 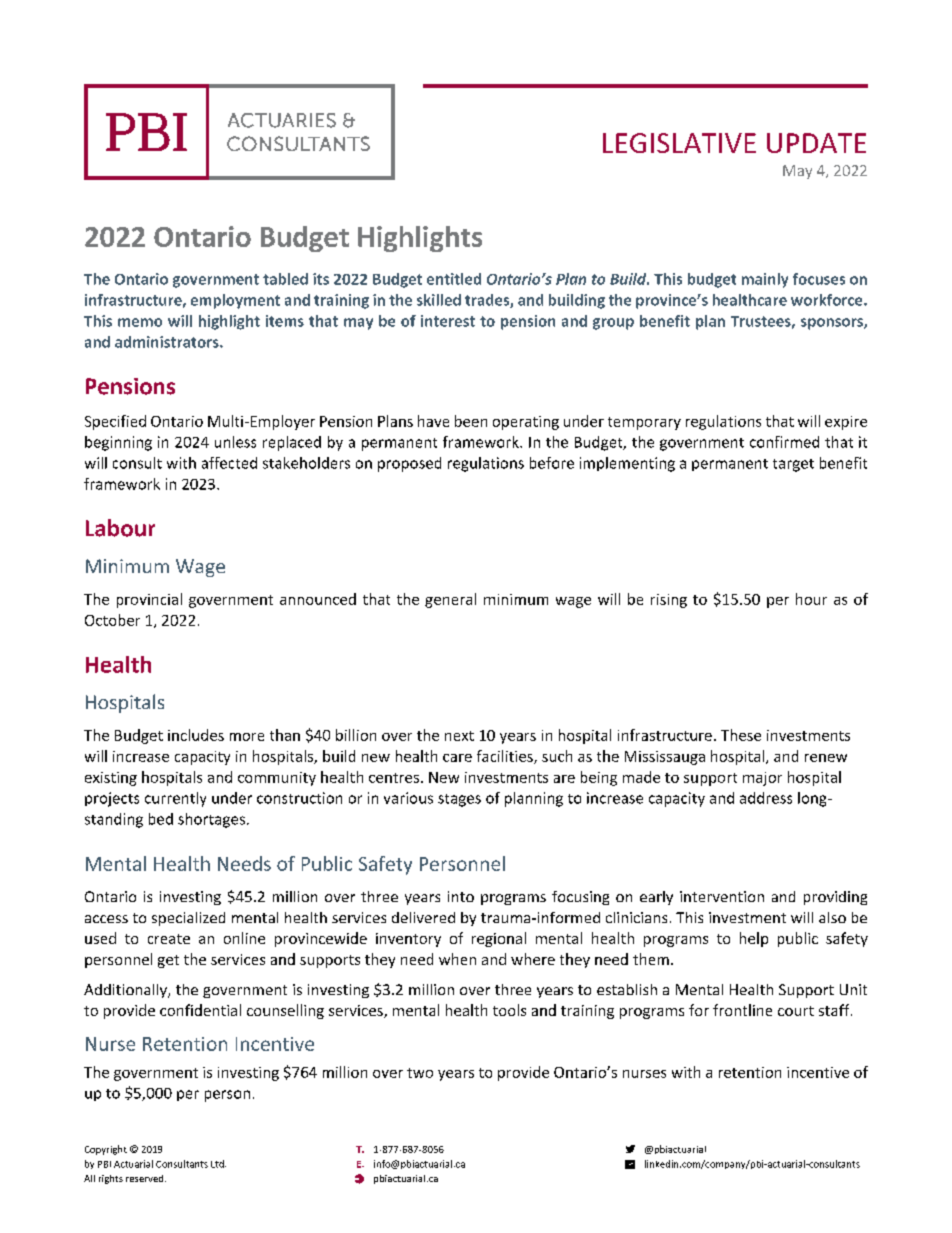 What do you see at coordinates (285, 279) in the screenshot?
I see `tabled` at bounding box center [285, 279].
